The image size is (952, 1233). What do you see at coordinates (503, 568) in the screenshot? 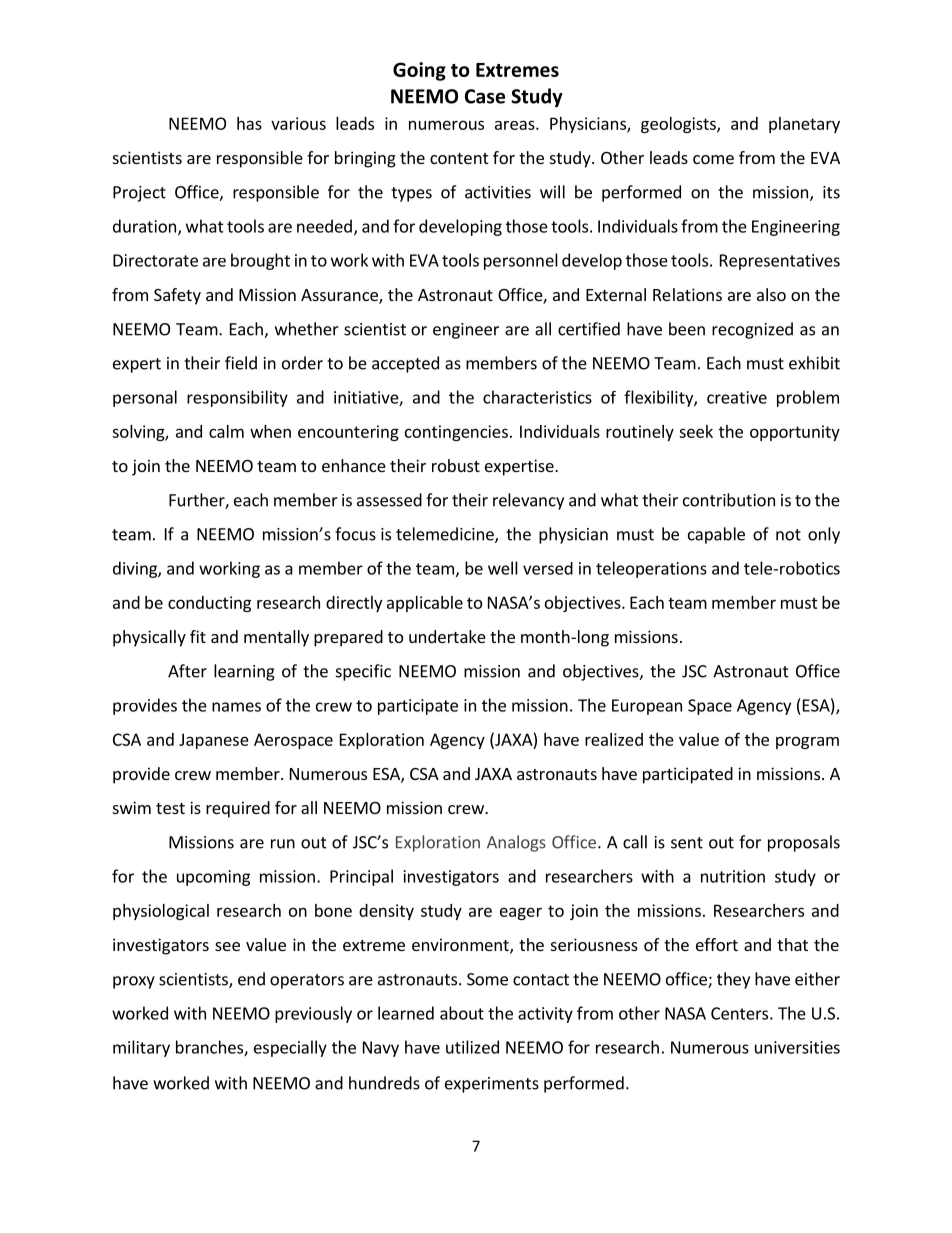
I see `well` at bounding box center [503, 568].
